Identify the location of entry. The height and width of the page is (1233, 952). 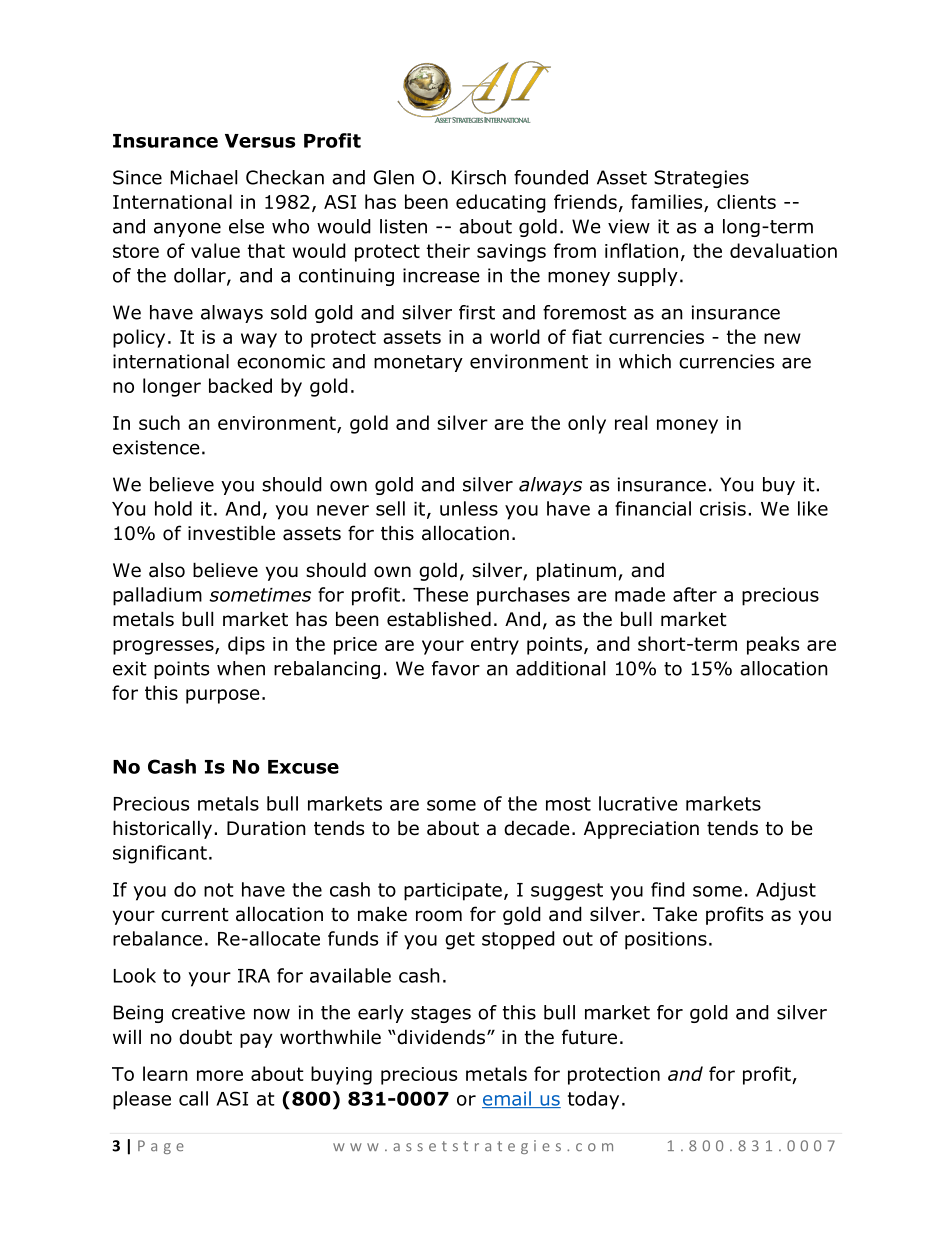
(495, 646).
